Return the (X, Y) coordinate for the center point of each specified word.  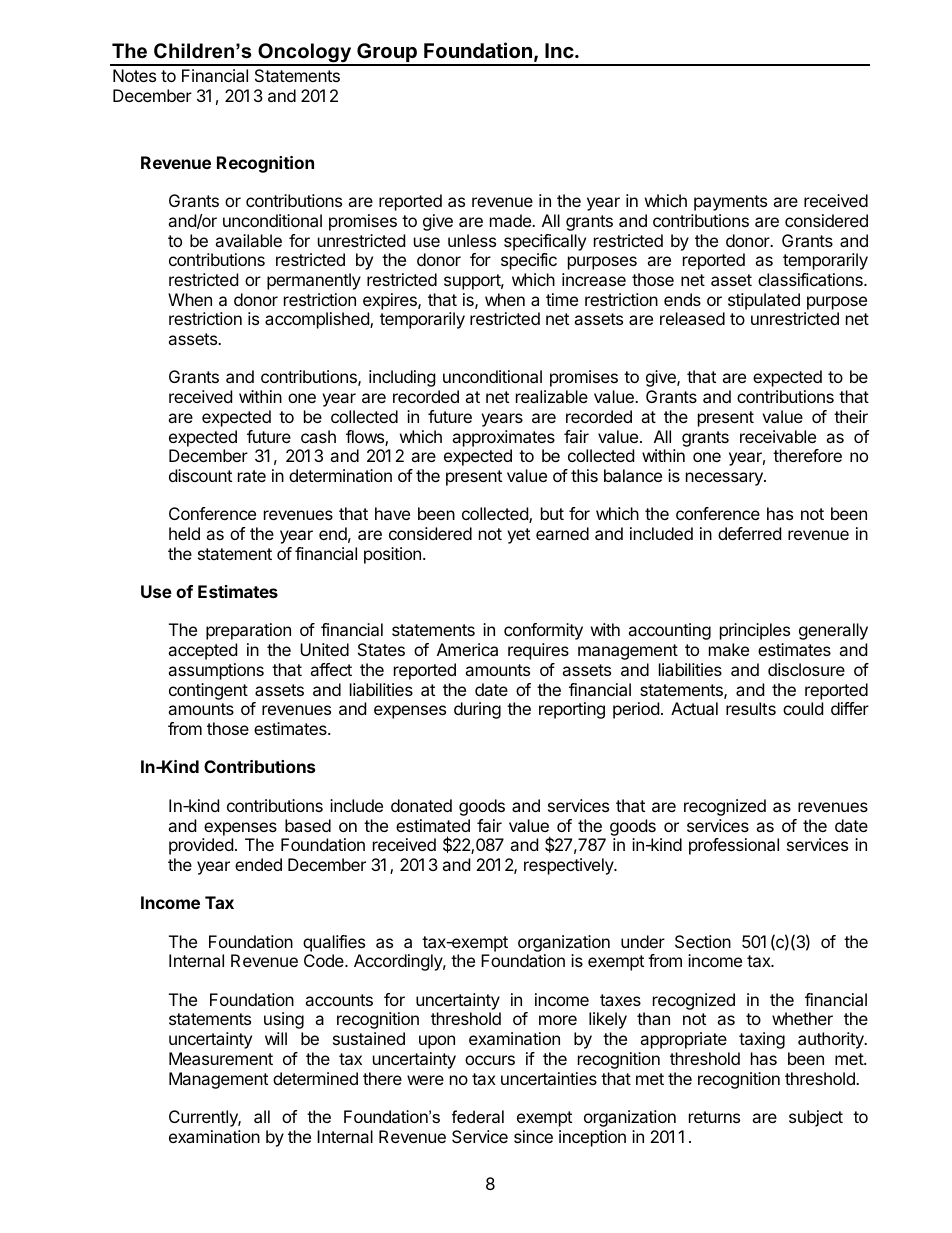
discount (200, 475)
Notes (134, 75)
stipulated (764, 301)
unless (472, 240)
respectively (570, 866)
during (477, 710)
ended (258, 864)
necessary (725, 479)
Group (387, 54)
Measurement (221, 1058)
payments (730, 203)
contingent (208, 691)
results (751, 708)
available (248, 240)
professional (734, 846)
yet (518, 536)
